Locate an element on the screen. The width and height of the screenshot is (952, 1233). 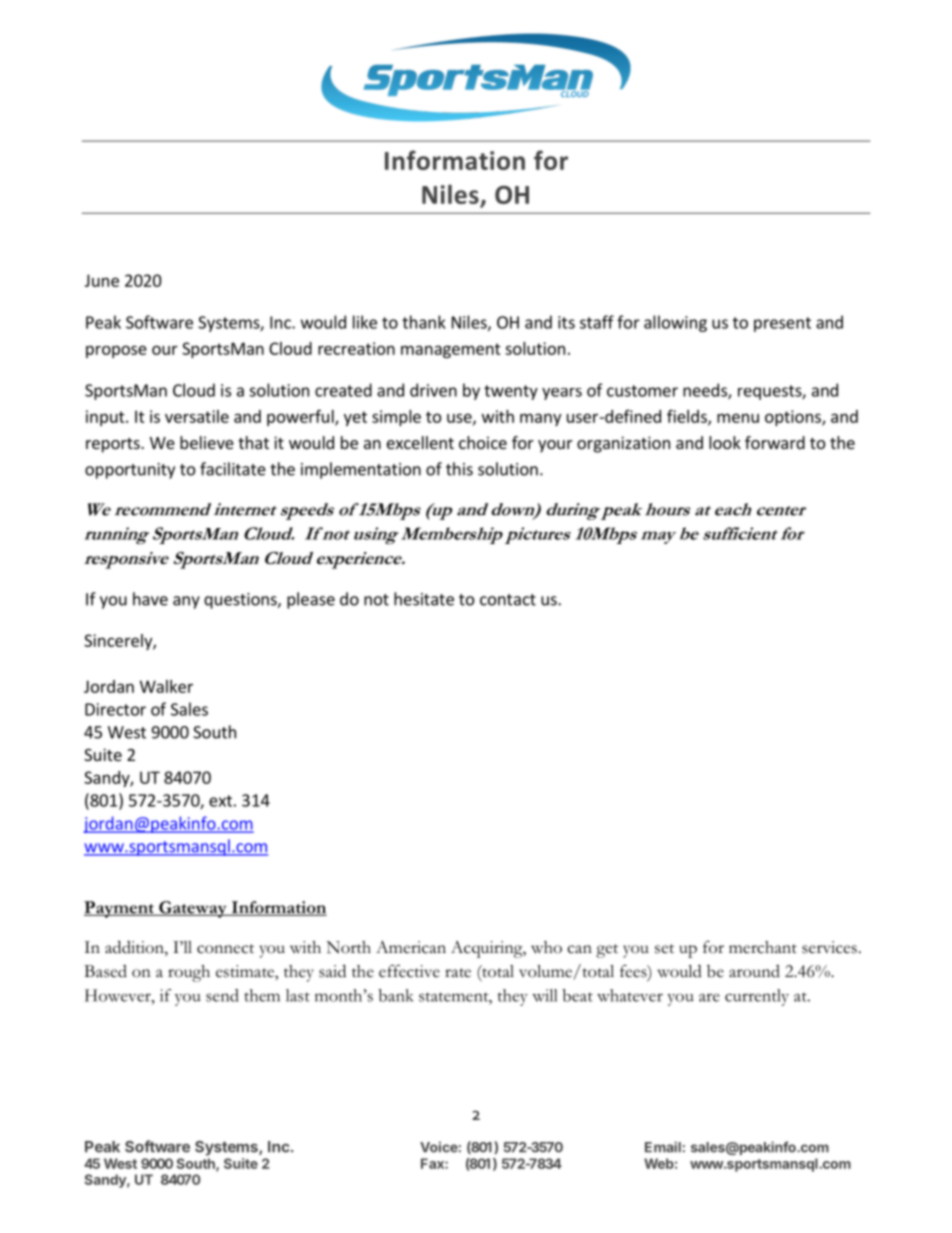
June is located at coordinates (102, 280).
